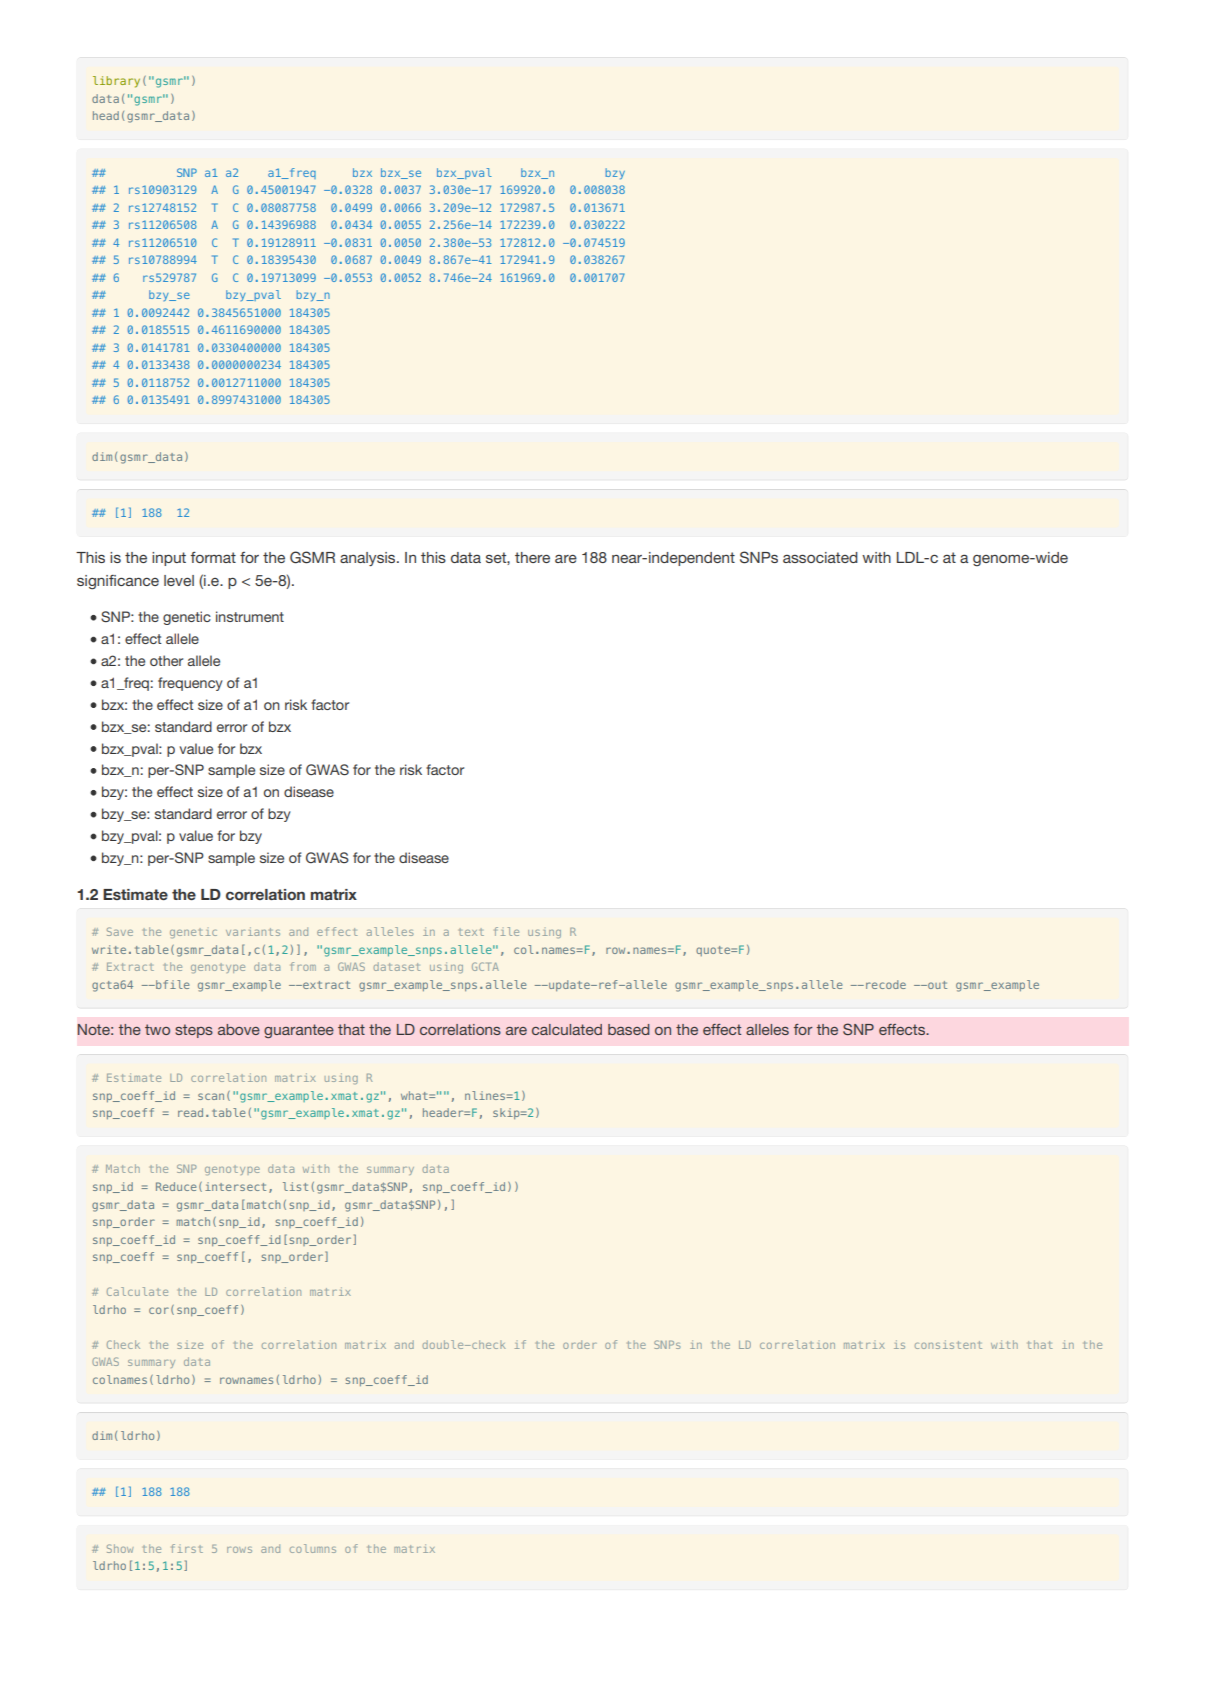 The width and height of the screenshot is (1205, 1706). Describe the element at coordinates (253, 931) in the screenshot. I see `variants` at that location.
